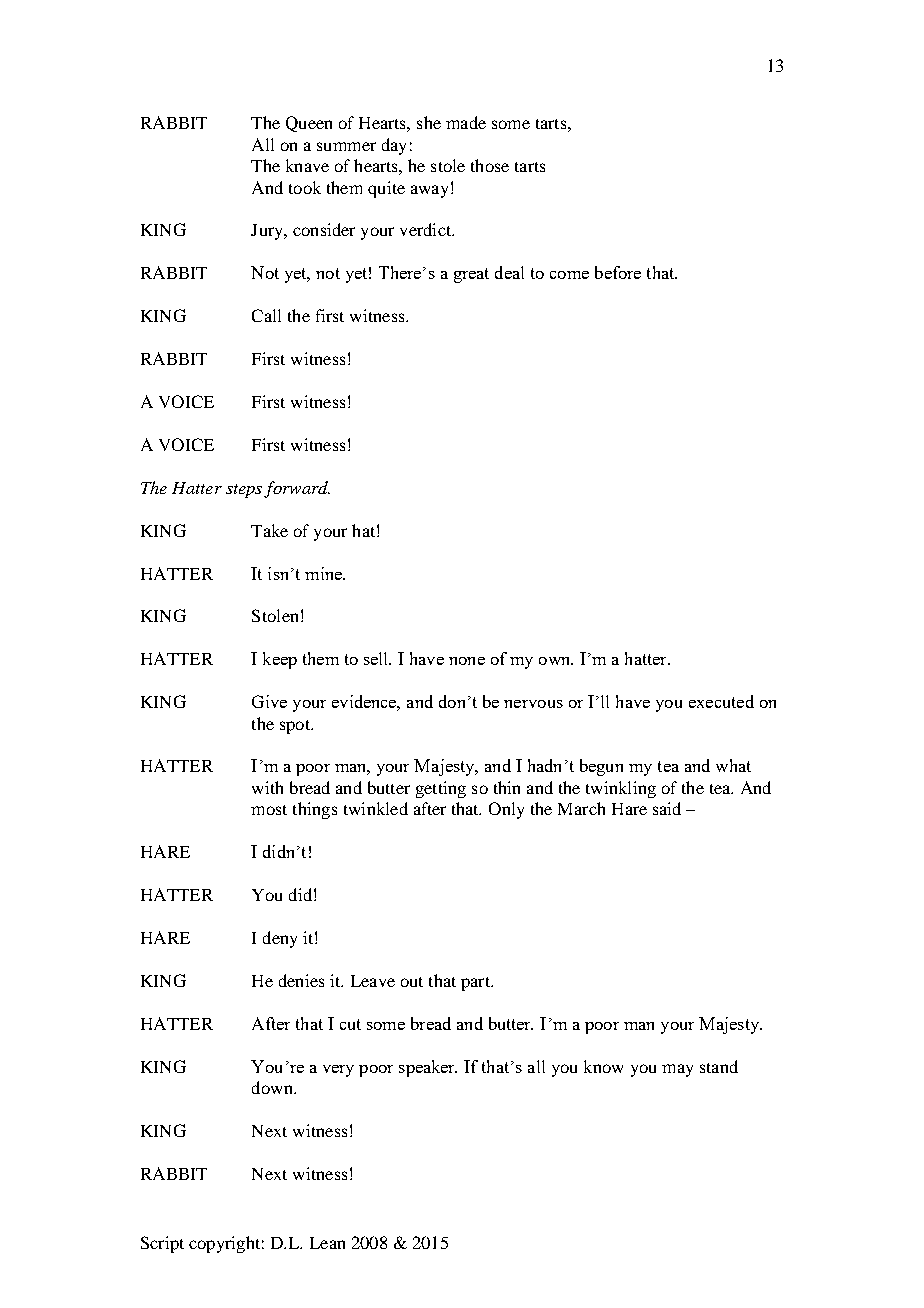 The image size is (924, 1308). Describe the element at coordinates (327, 1243) in the document. I see `Lean` at that location.
